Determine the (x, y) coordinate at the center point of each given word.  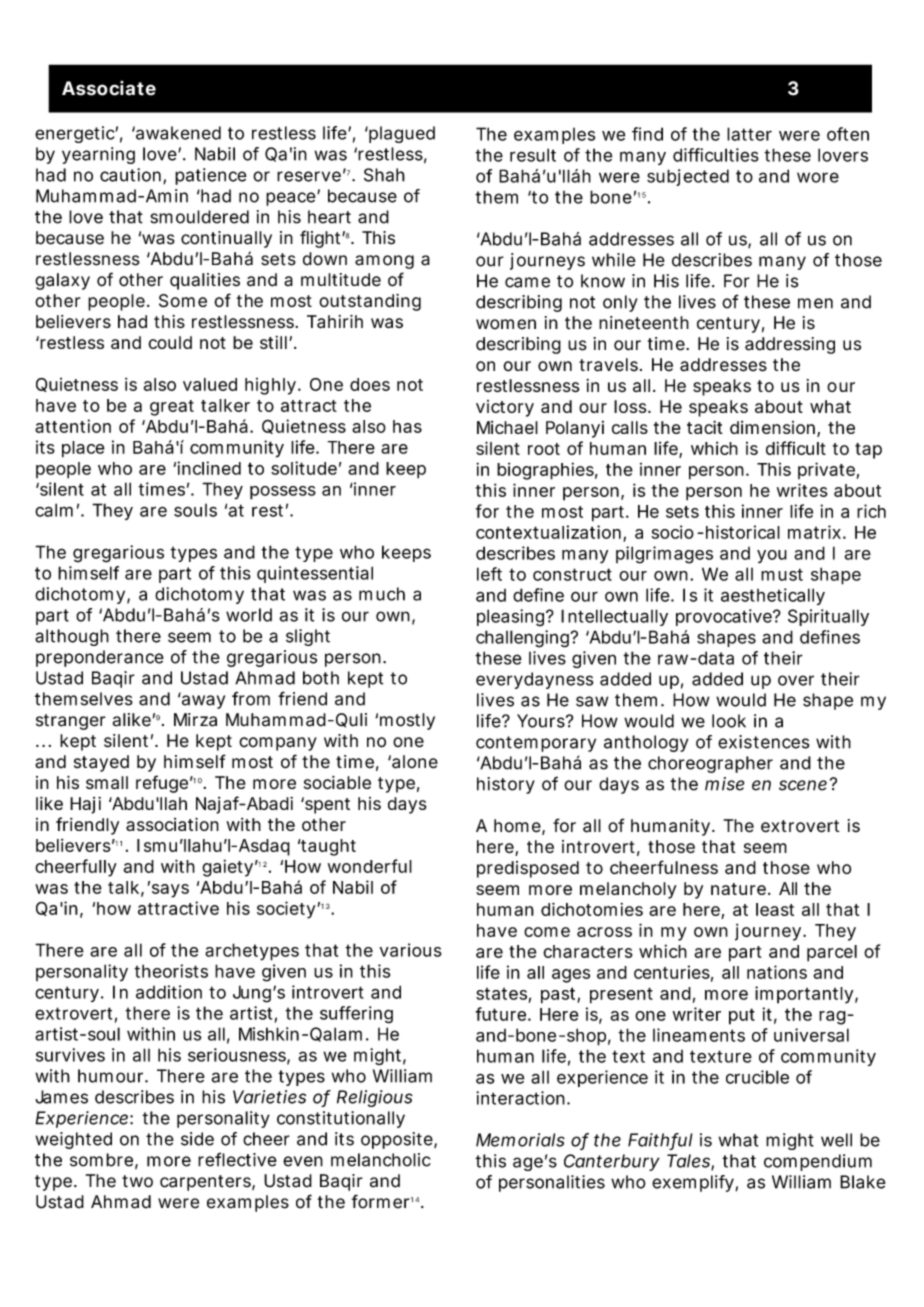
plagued (401, 134)
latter (749, 134)
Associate (109, 88)
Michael (507, 427)
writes (802, 490)
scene (803, 785)
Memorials (520, 1140)
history (506, 785)
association (172, 824)
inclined (209, 468)
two (137, 1181)
